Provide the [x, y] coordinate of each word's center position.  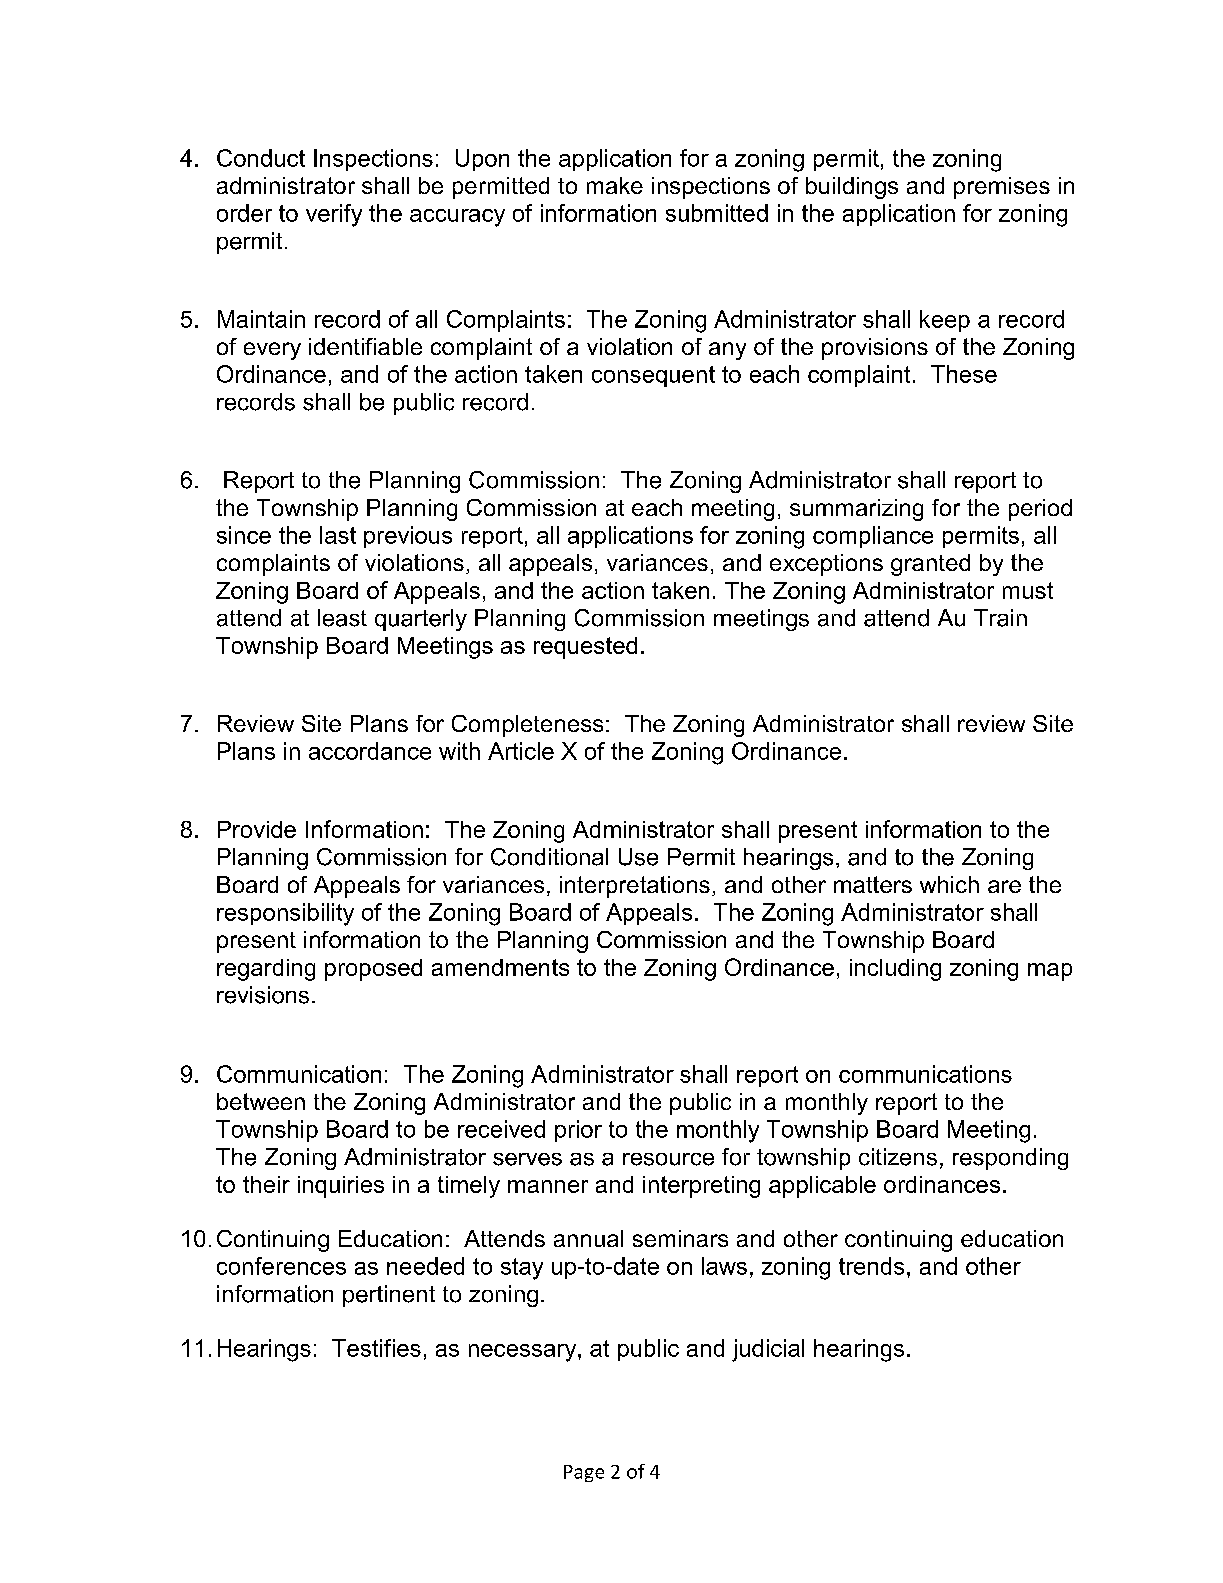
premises [1002, 188]
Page [584, 1473]
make [615, 185]
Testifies [376, 1348]
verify [334, 215]
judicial [768, 1350]
